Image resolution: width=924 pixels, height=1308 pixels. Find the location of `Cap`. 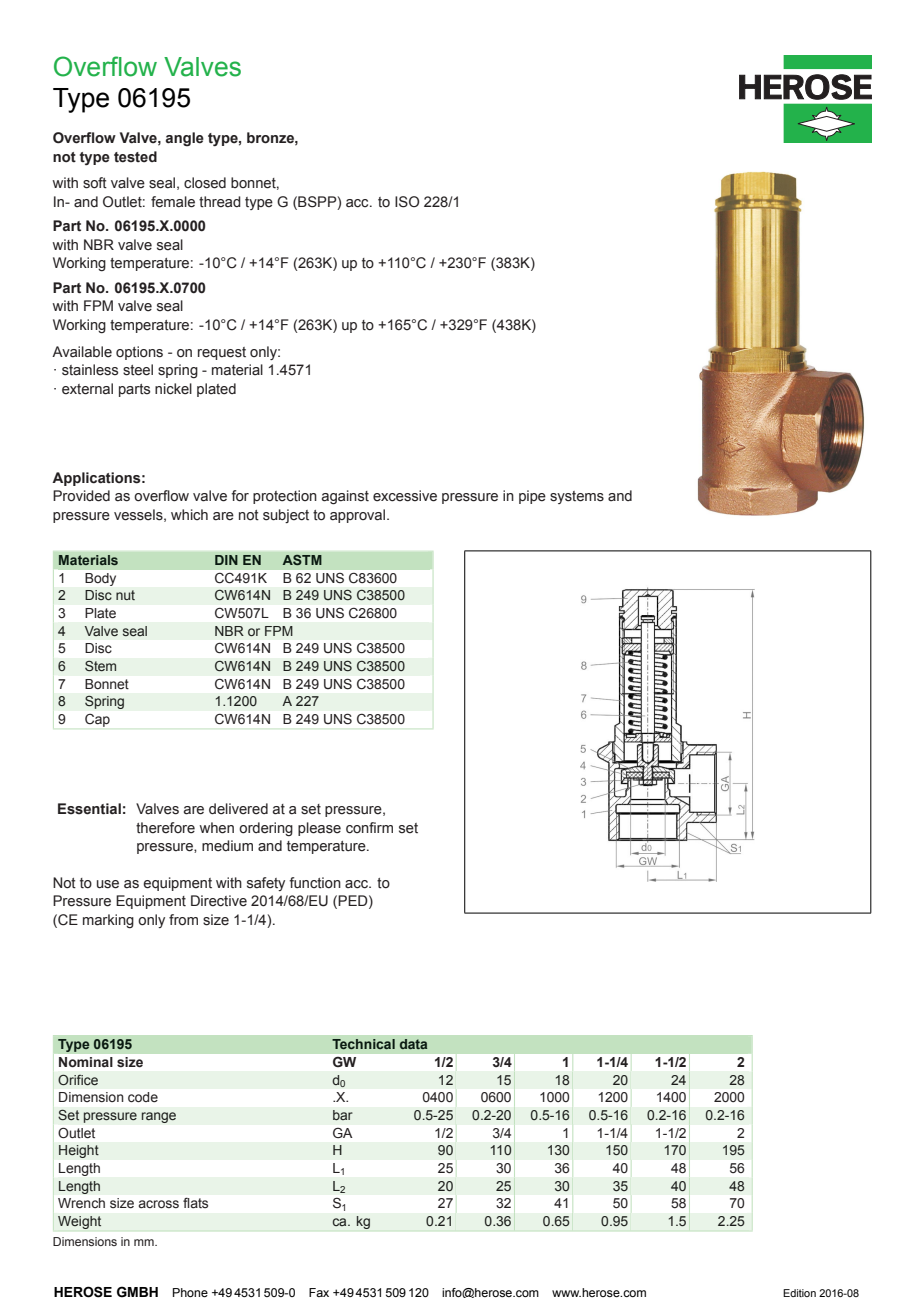

Cap is located at coordinates (97, 720).
